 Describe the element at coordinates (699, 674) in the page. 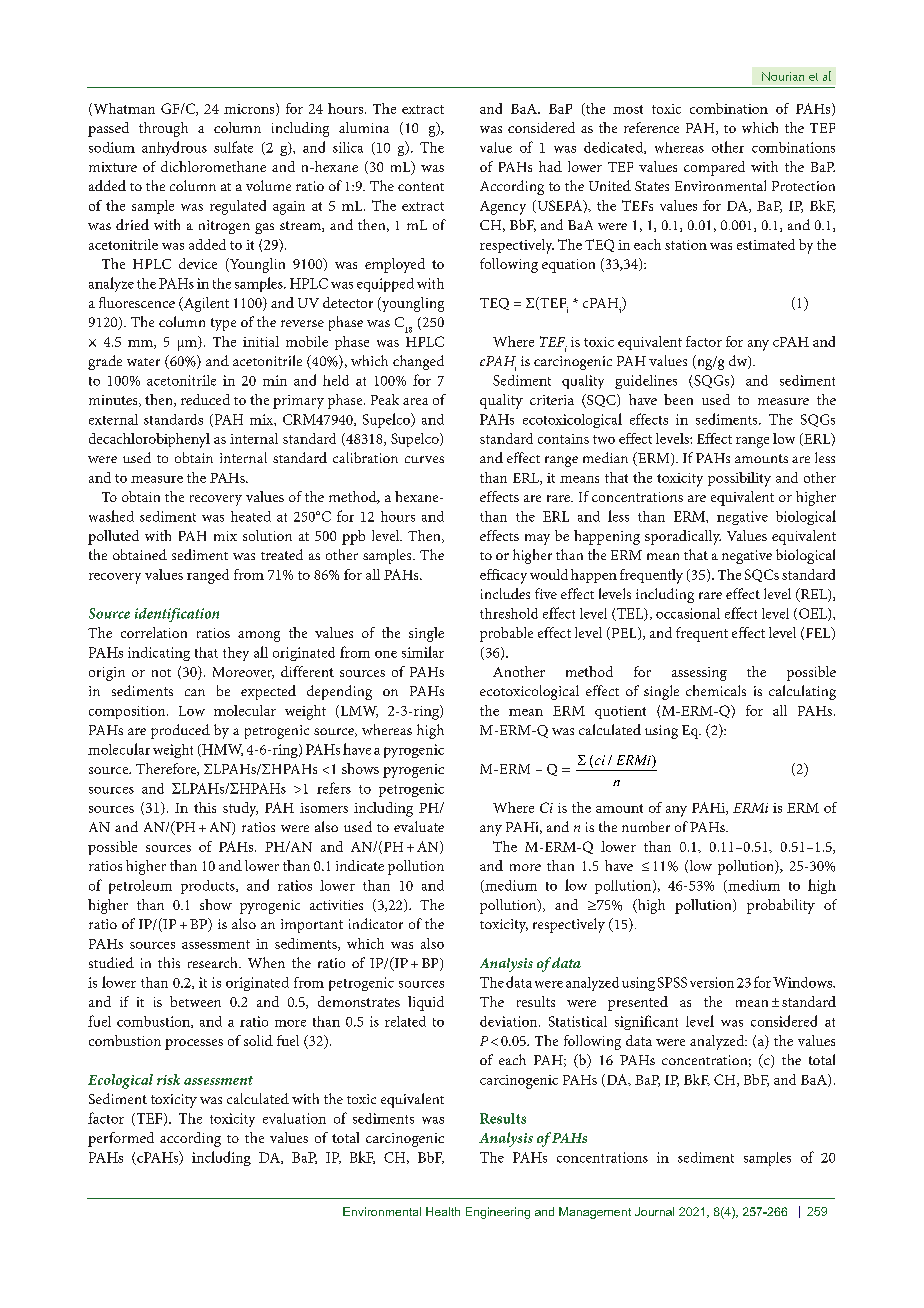

I see `assessing` at that location.
